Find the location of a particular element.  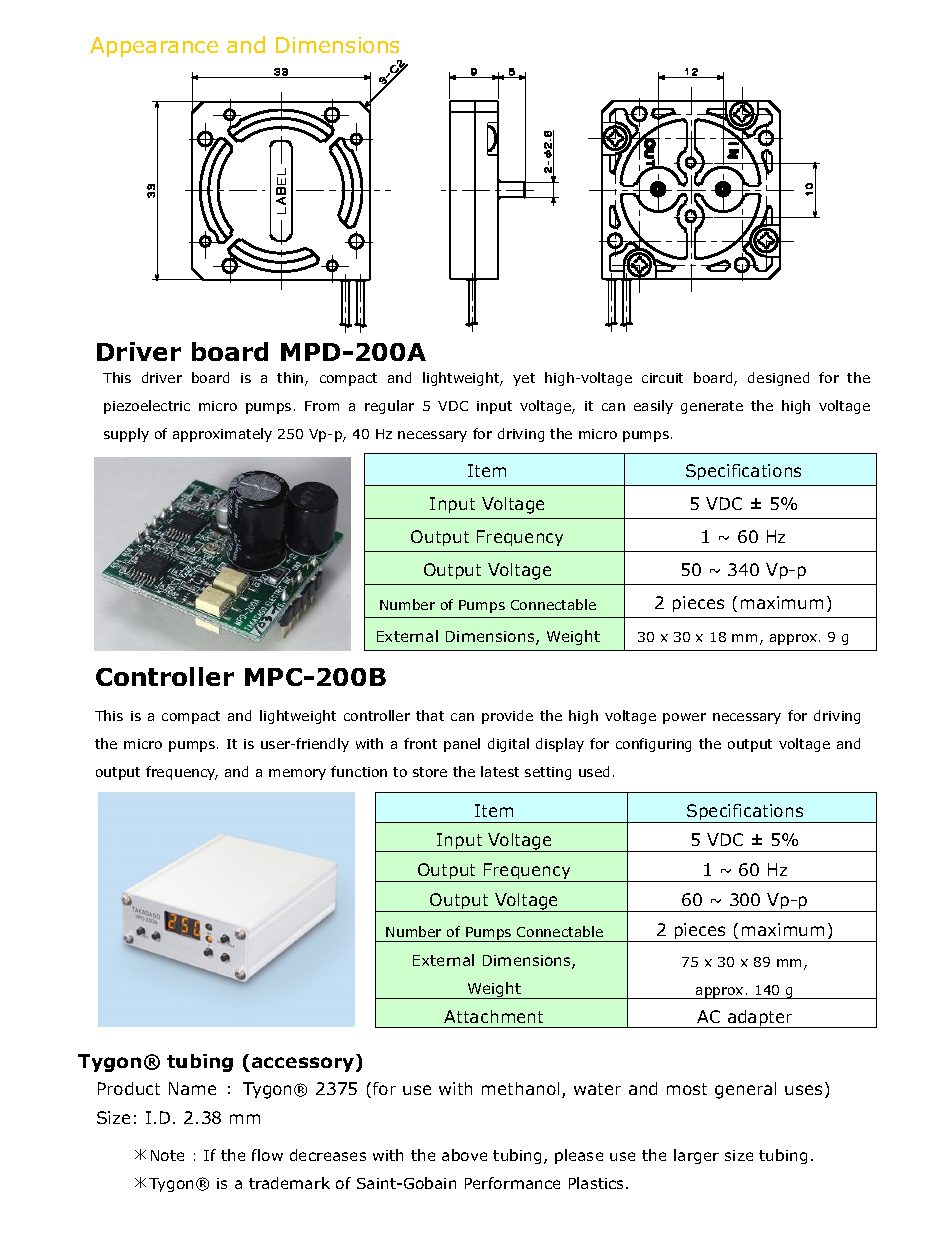

Appearance is located at coordinates (154, 47).
